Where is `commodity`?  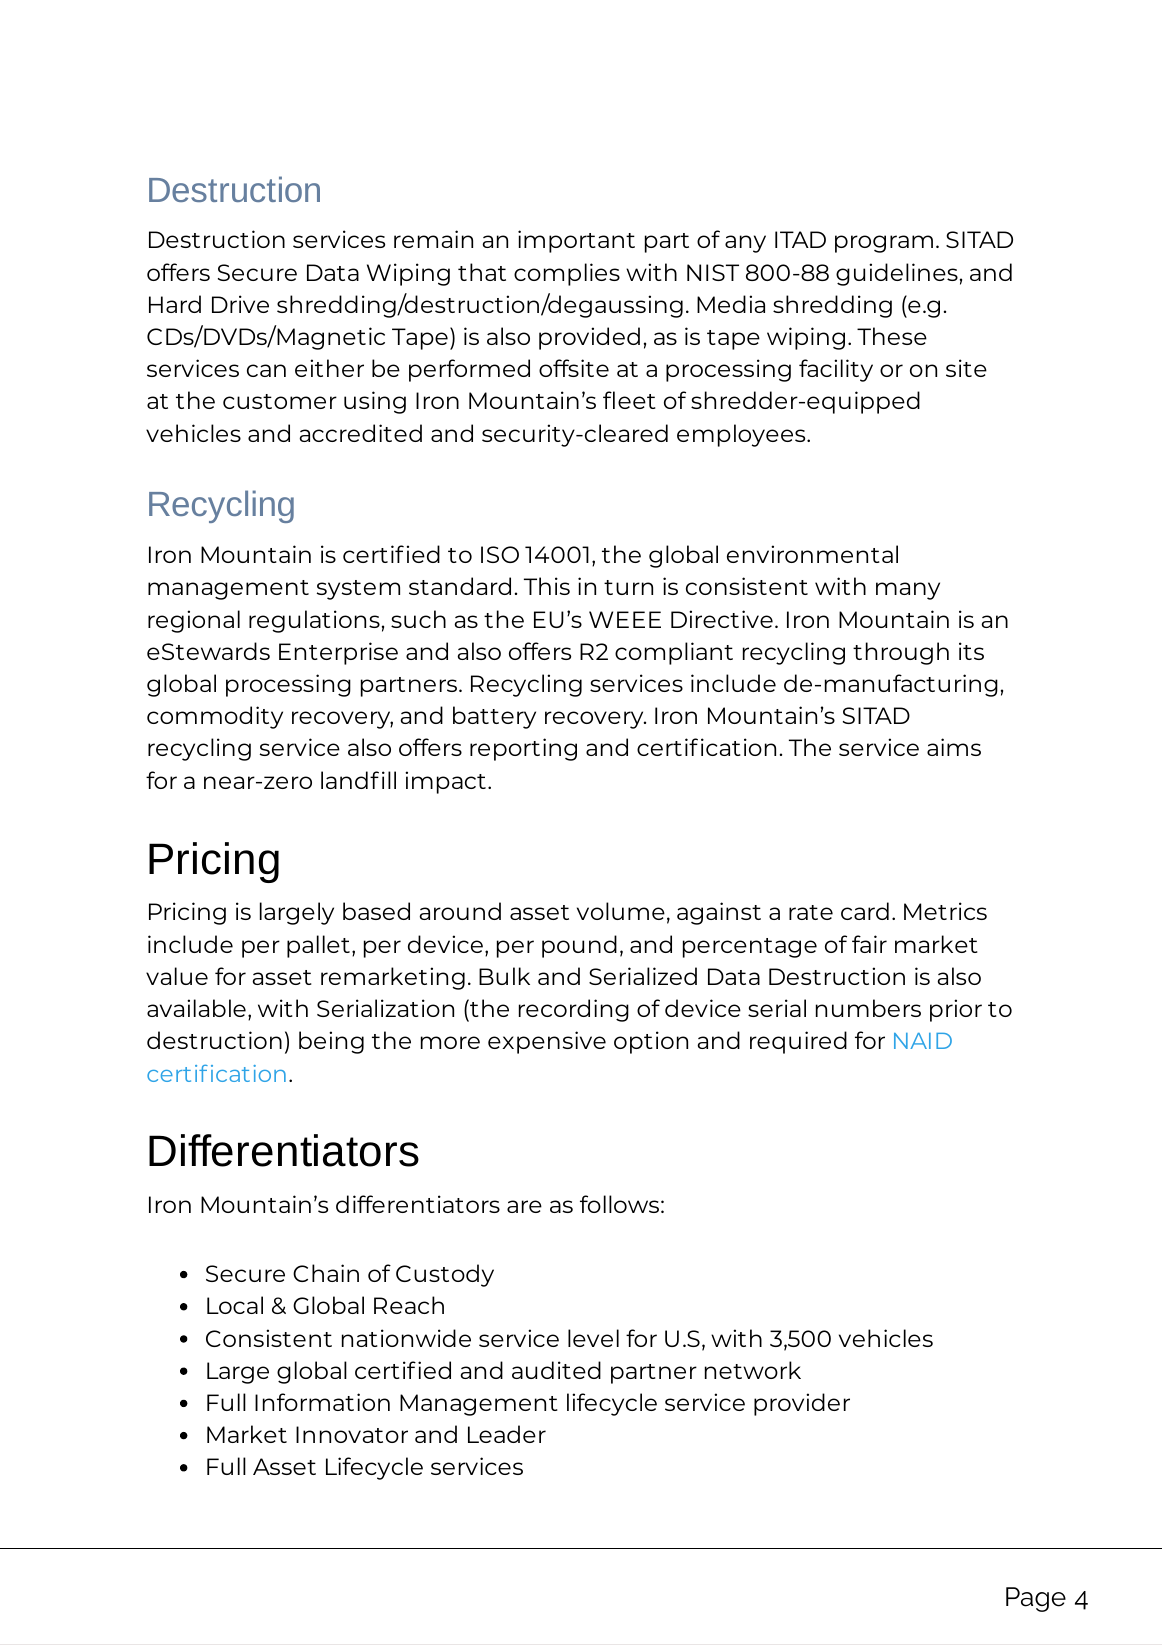
commodity is located at coordinates (215, 717).
